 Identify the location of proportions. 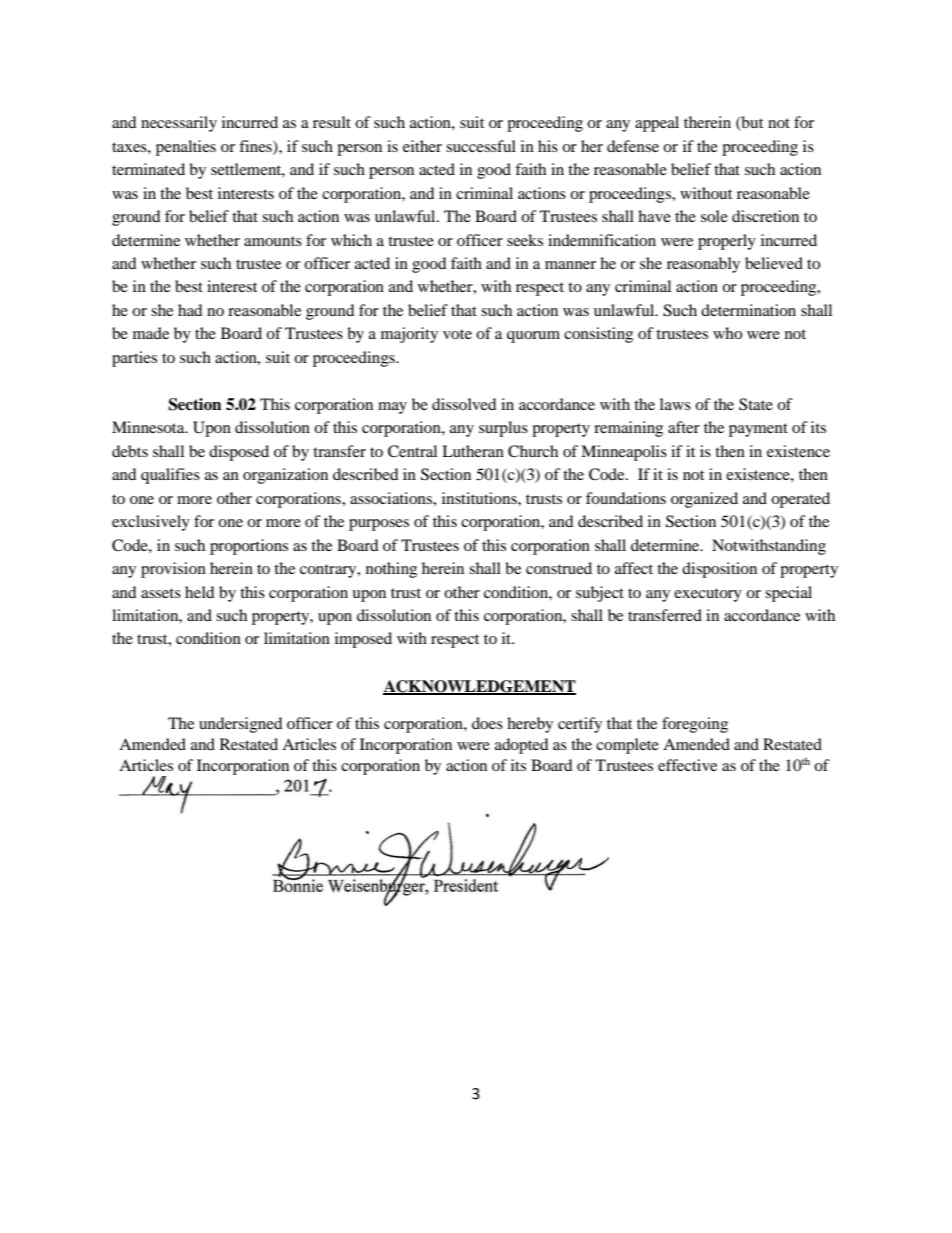
(249, 547).
